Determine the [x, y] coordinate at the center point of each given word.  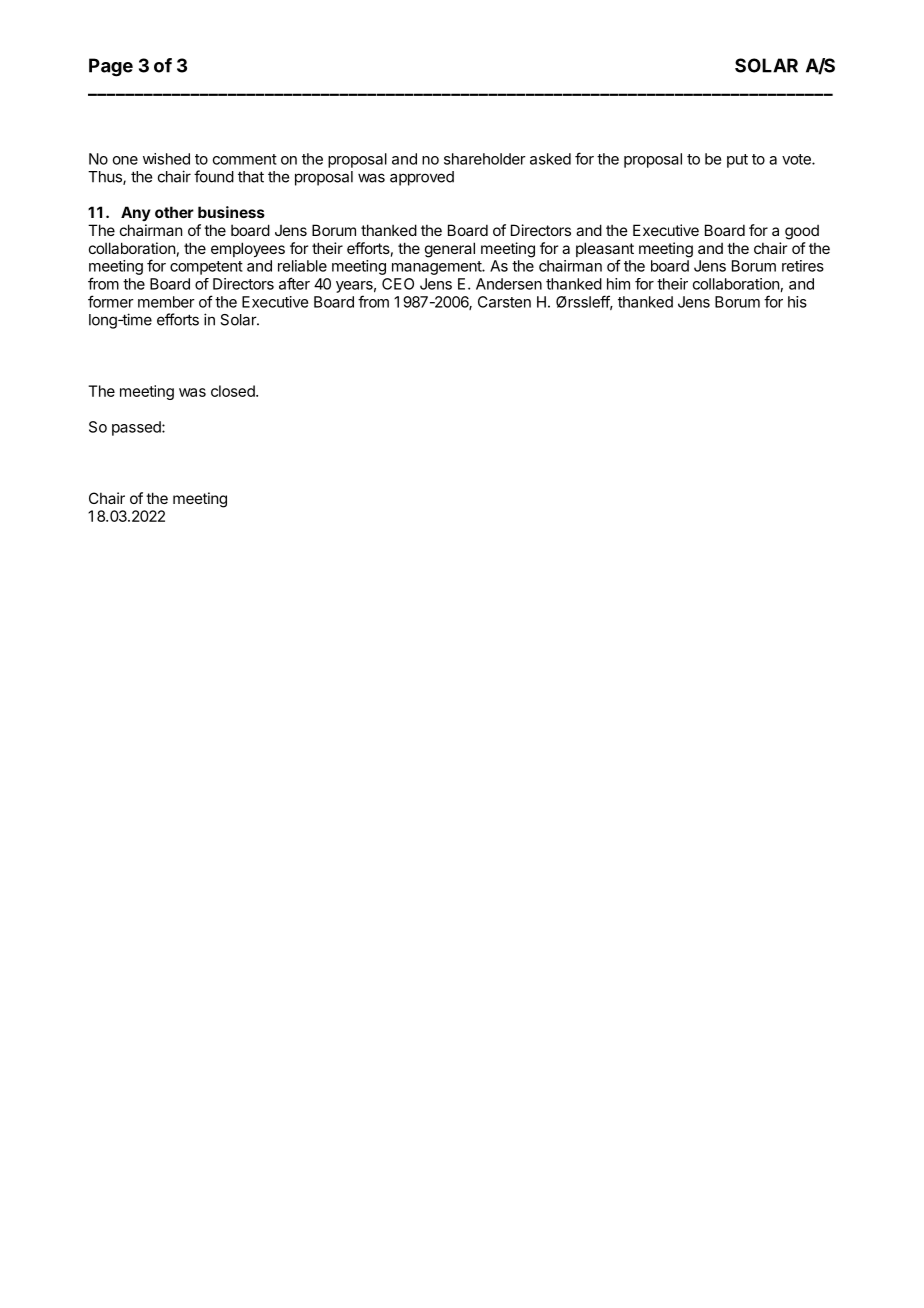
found [214, 176]
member [166, 302]
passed [137, 428]
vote [797, 159]
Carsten [504, 302]
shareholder [485, 159]
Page [111, 67]
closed [234, 391]
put [737, 161]
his [797, 302]
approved [422, 178]
